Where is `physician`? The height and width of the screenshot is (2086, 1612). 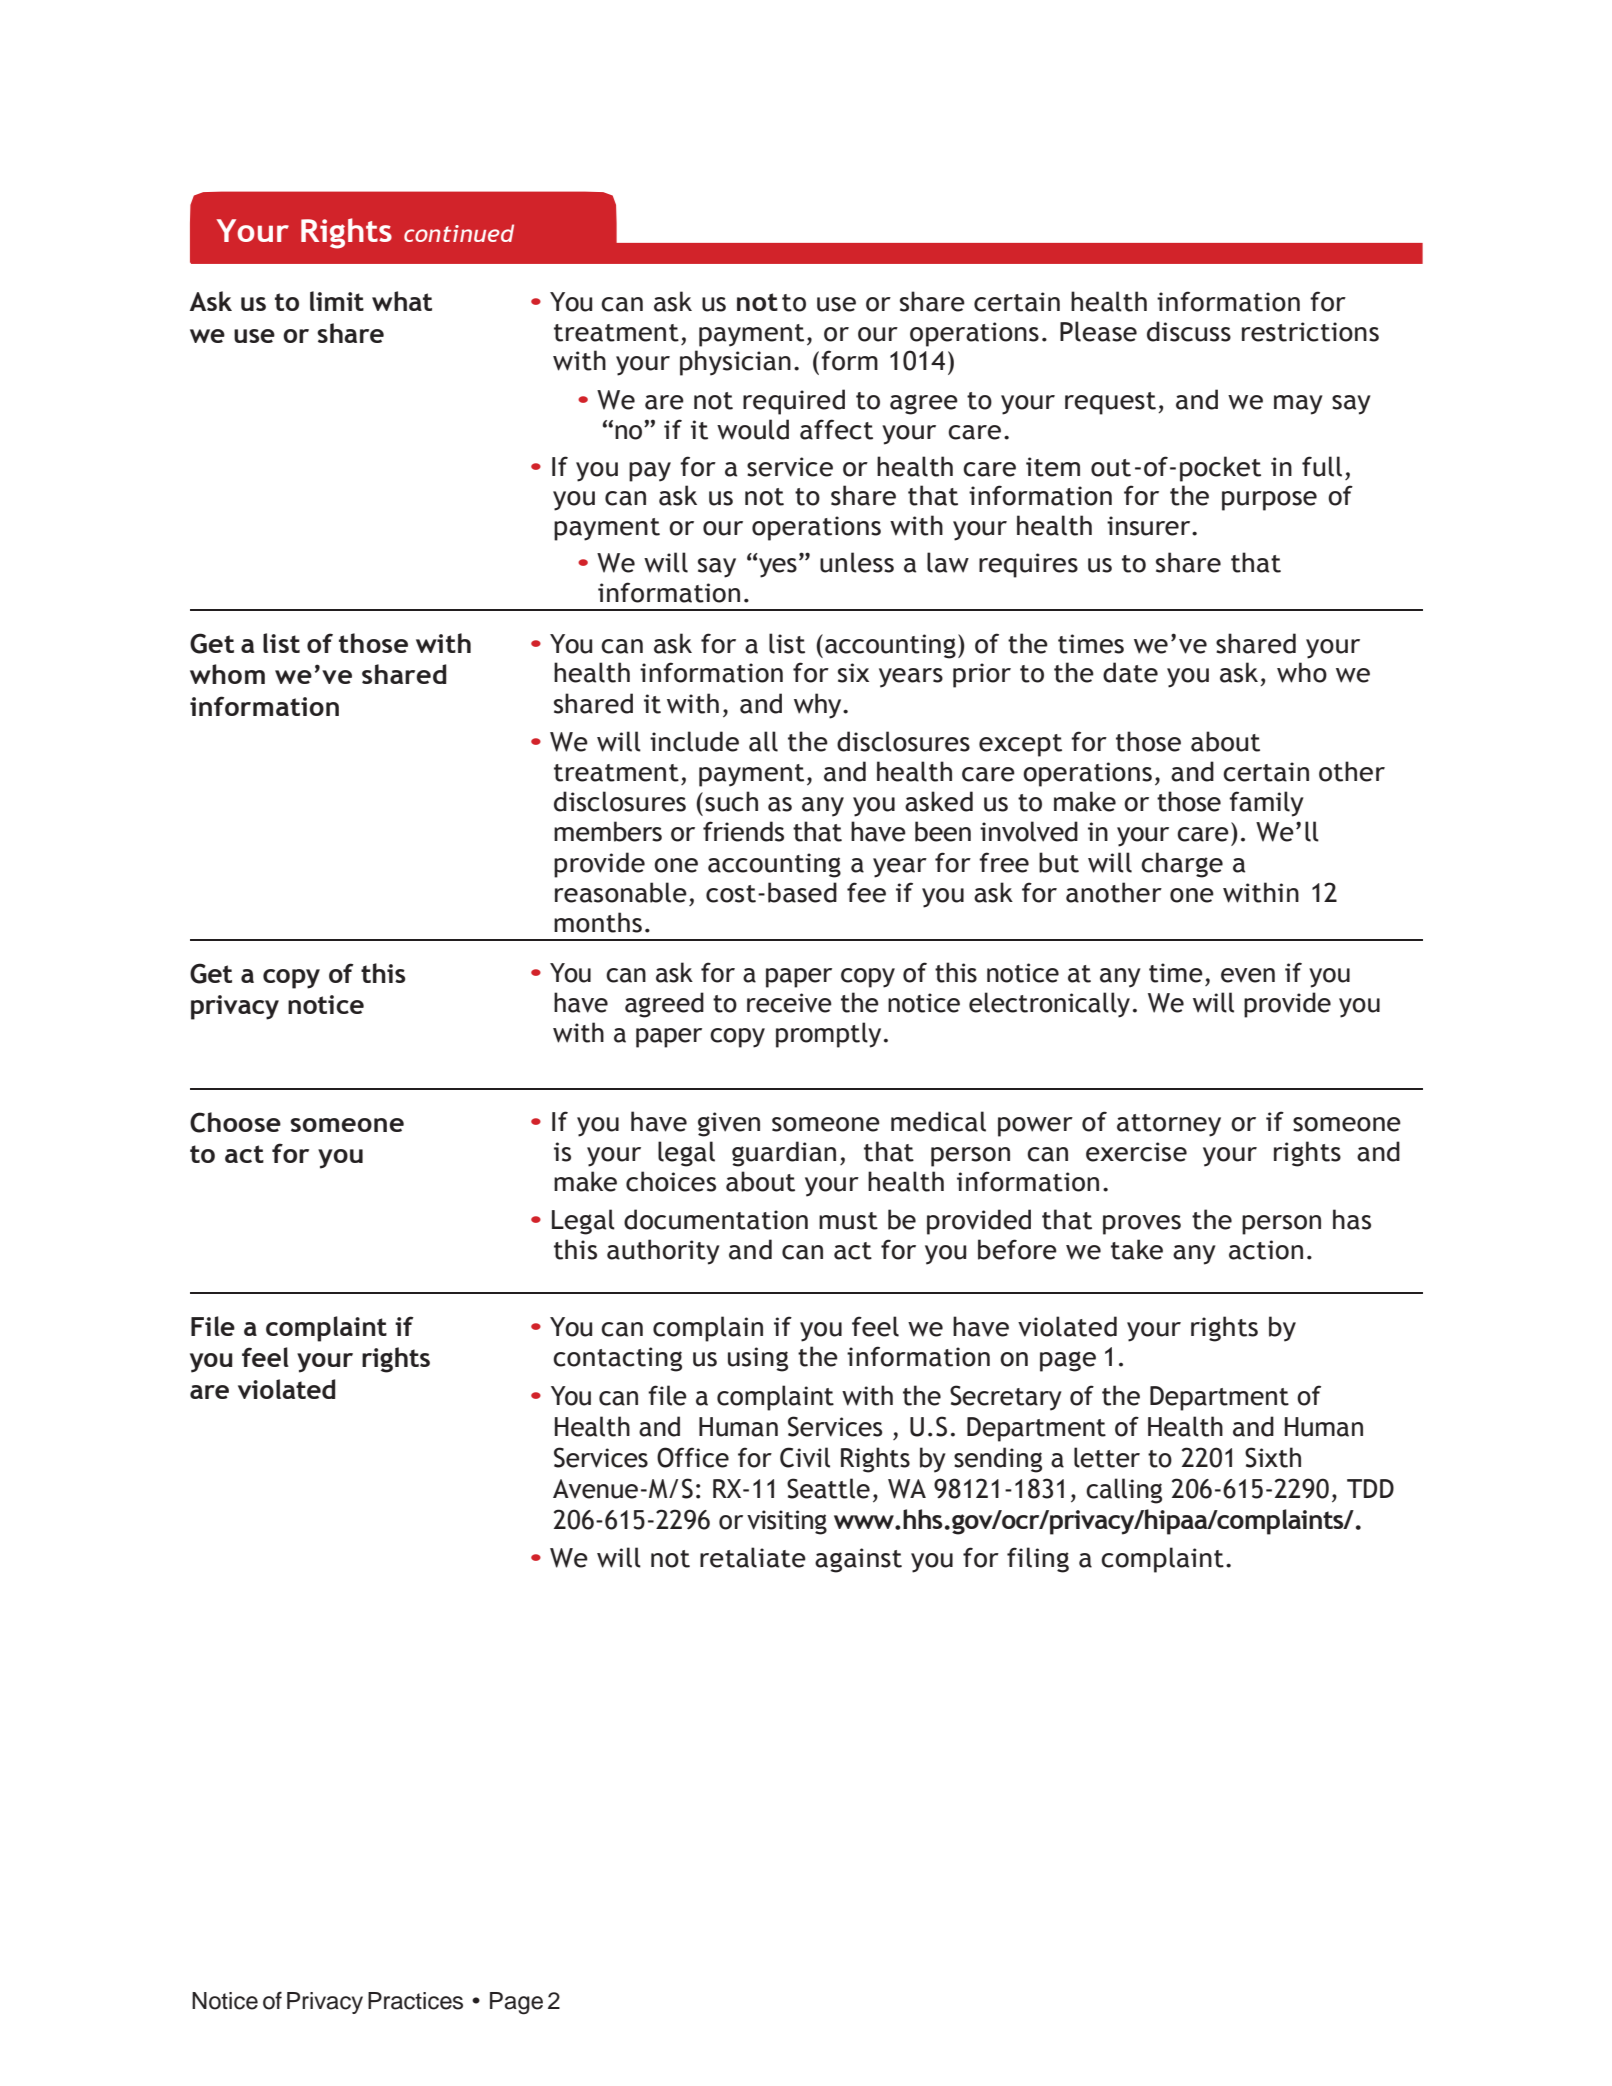
physician is located at coordinates (735, 363).
